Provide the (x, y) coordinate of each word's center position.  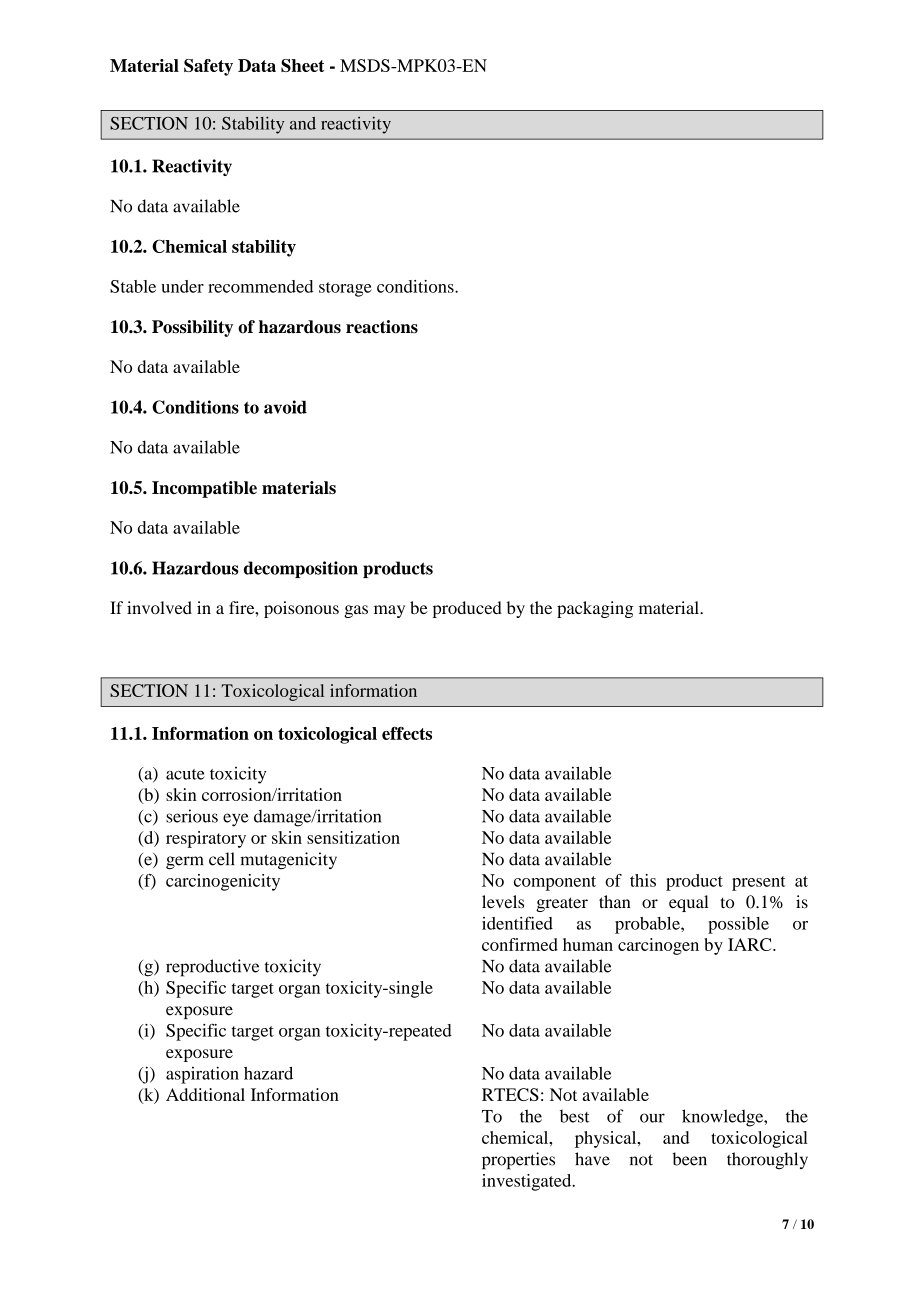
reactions (382, 327)
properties (518, 1161)
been (689, 1159)
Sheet (302, 65)
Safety (208, 67)
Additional (205, 1094)
